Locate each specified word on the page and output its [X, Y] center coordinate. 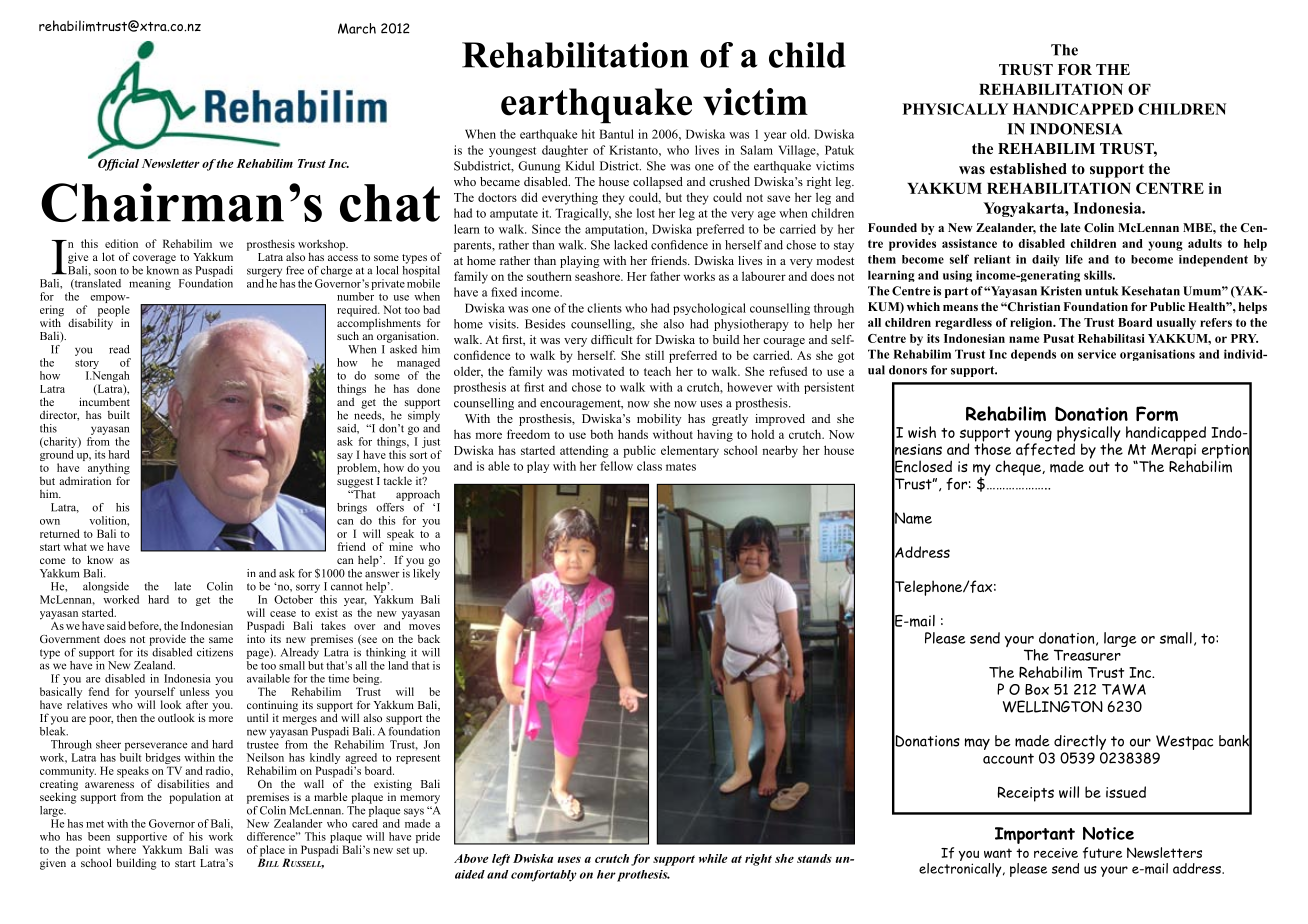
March [357, 28]
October [293, 599]
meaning [150, 284]
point [88, 851]
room [631, 520]
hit [588, 134]
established [1028, 168]
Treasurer [1087, 655]
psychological [709, 309]
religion [1032, 324]
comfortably [544, 876]
